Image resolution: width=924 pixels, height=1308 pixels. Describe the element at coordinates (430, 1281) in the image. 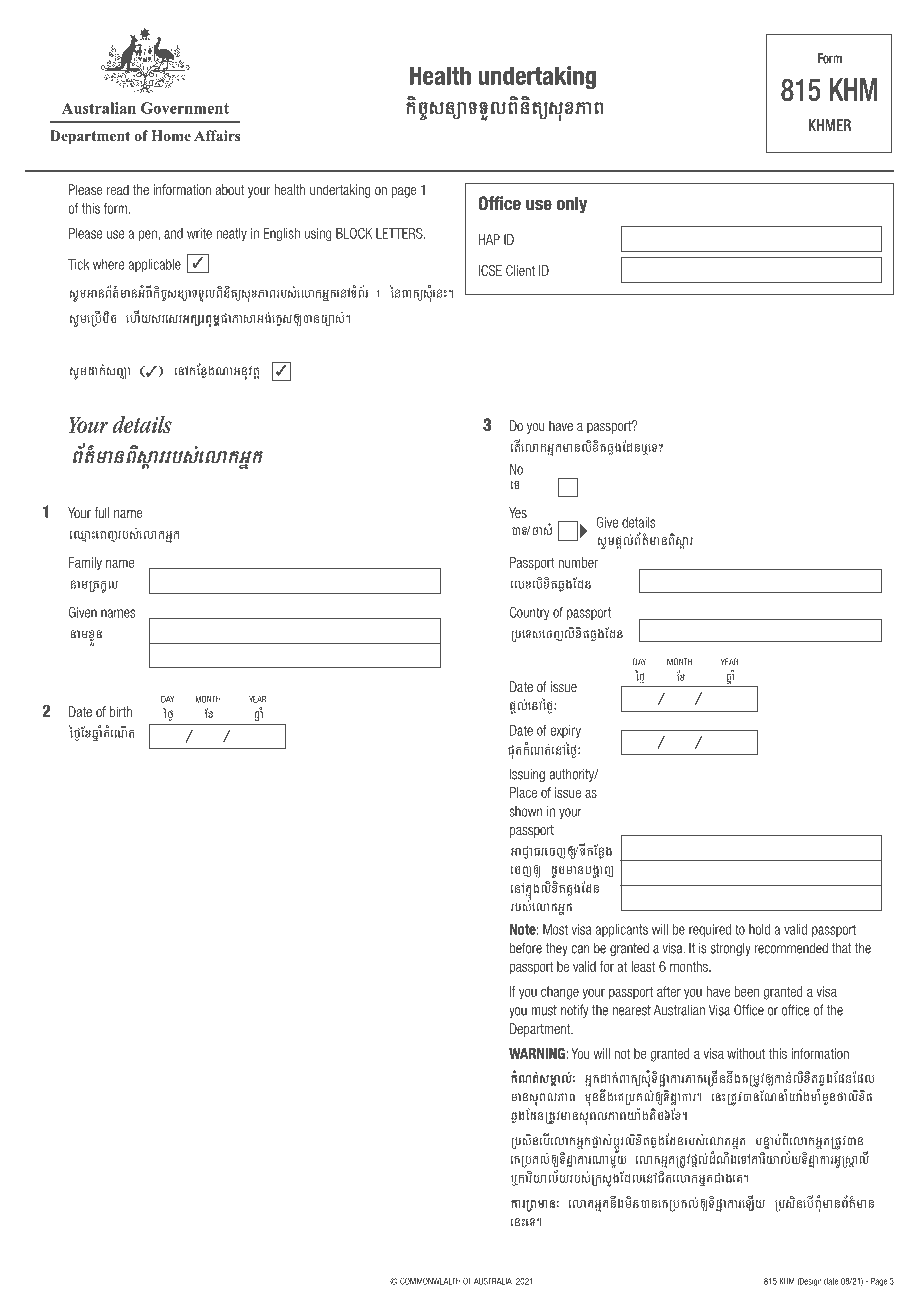

I see `COMMONWEALTH` at that location.
